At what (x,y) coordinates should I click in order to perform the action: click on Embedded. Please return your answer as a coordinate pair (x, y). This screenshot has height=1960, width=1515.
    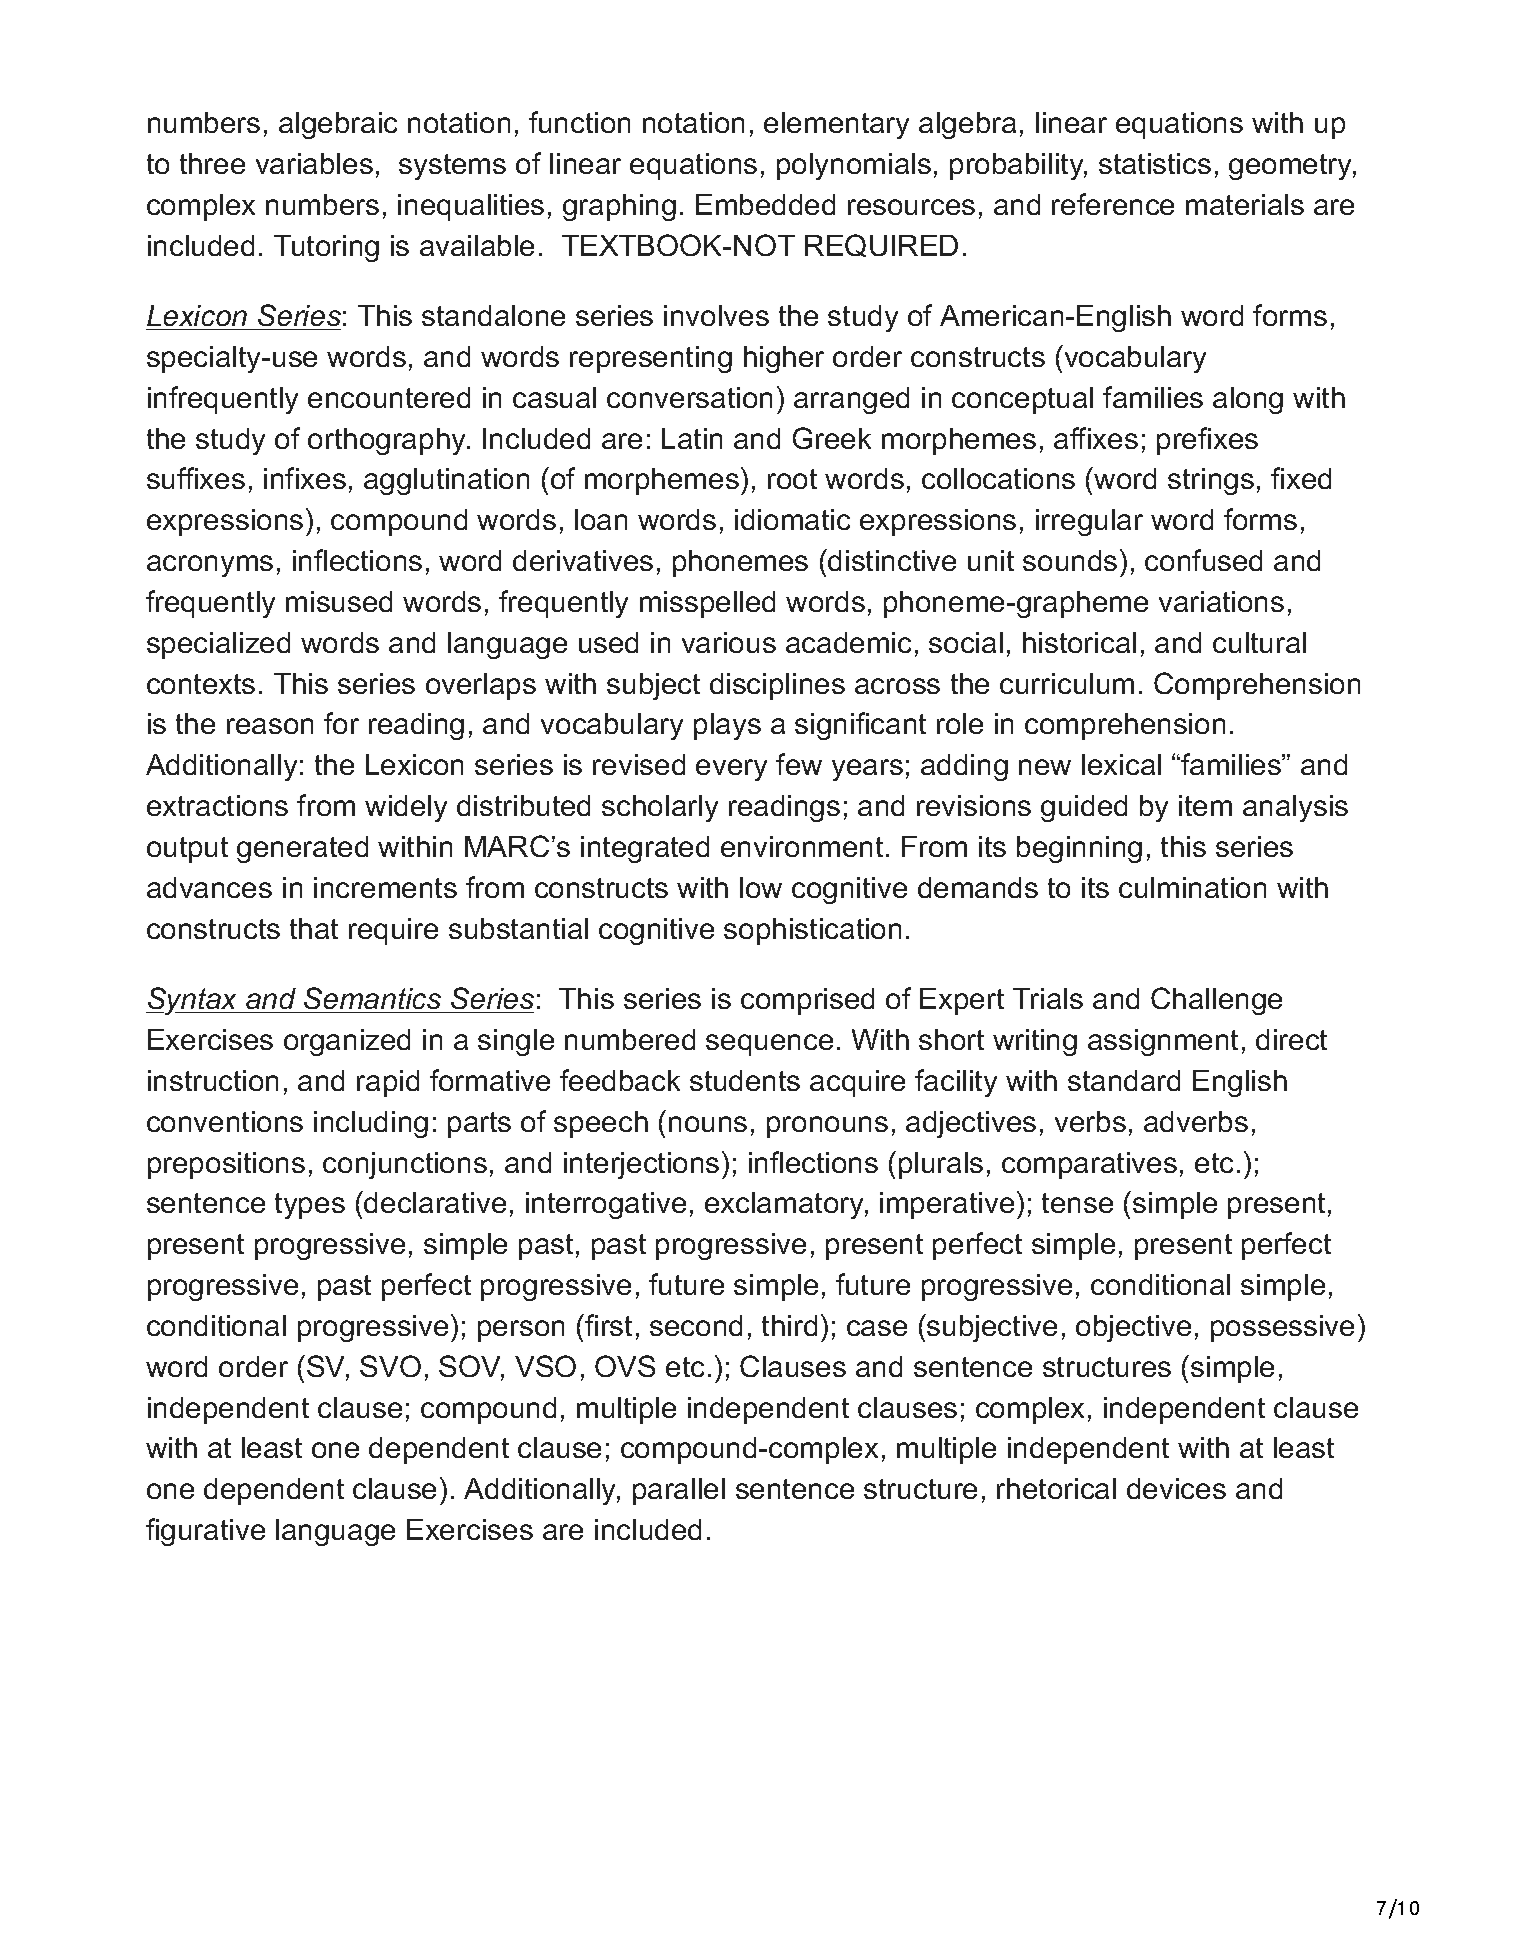
    Looking at the image, I should click on (765, 204).
